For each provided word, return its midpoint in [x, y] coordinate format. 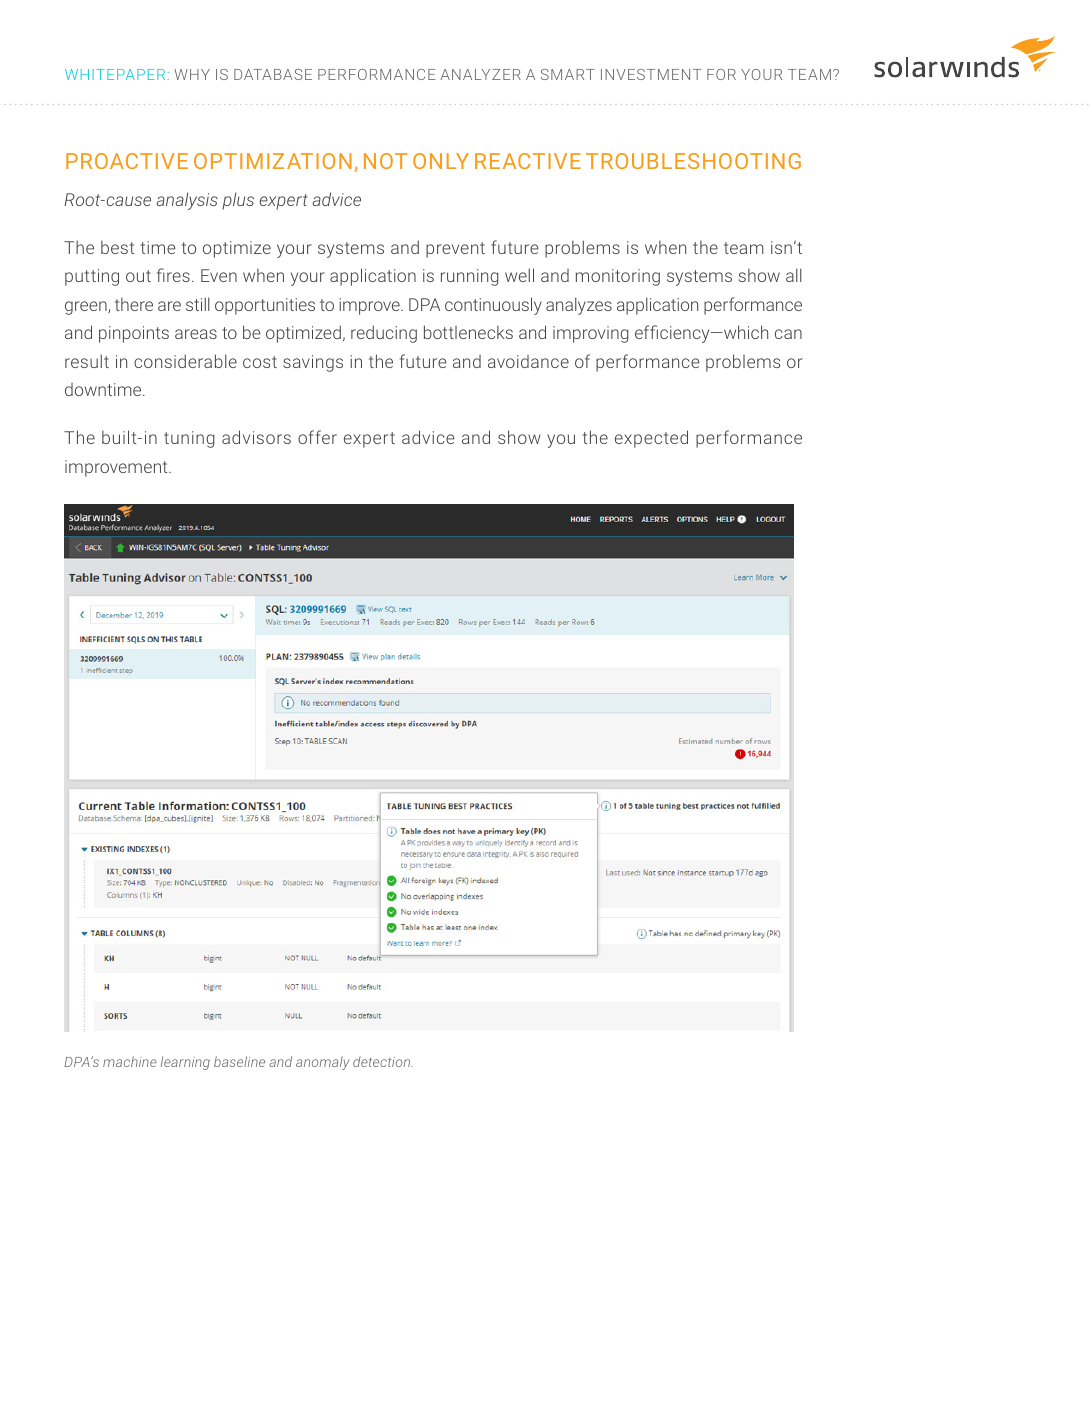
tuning [189, 439]
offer [317, 437]
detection [383, 1061]
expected [651, 439]
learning [185, 1063]
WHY [192, 74]
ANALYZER [480, 74]
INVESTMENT [651, 74]
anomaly [323, 1063]
